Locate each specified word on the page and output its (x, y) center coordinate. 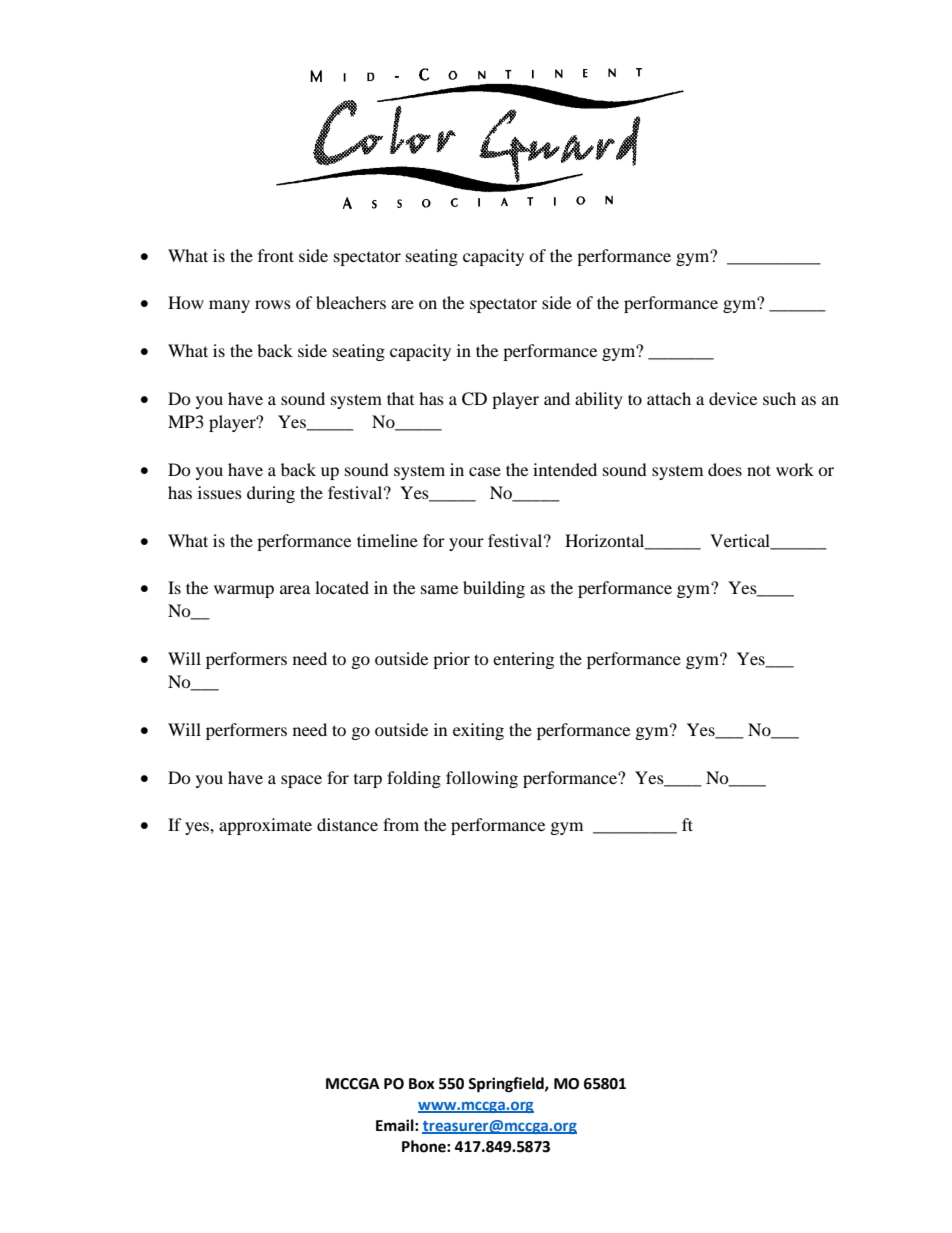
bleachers (351, 302)
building (494, 589)
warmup (244, 591)
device (733, 398)
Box (422, 1084)
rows (273, 304)
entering (523, 660)
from (401, 824)
